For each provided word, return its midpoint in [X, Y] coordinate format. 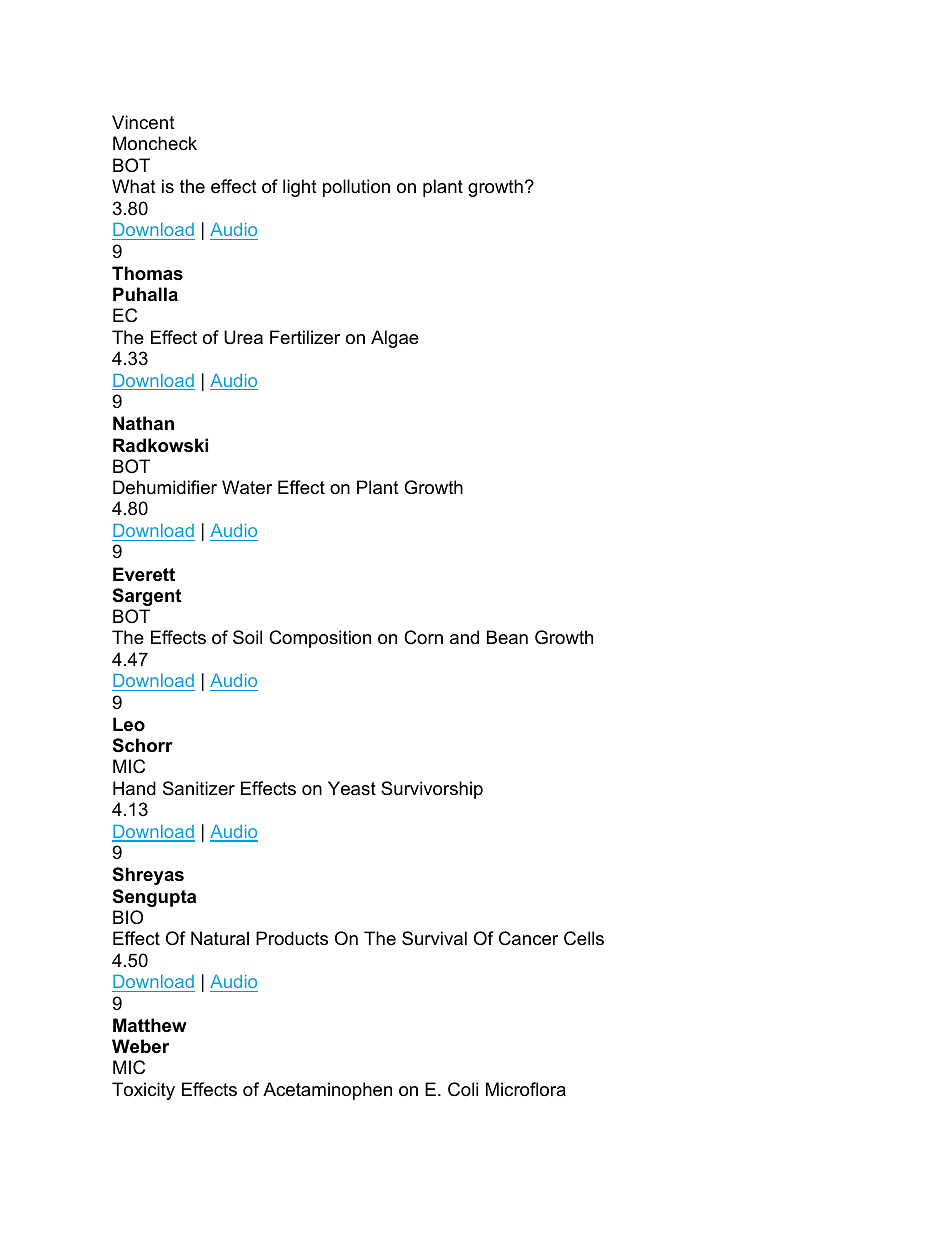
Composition [320, 639]
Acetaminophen [327, 1091]
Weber [140, 1046]
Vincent [143, 122]
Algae [395, 339]
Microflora [526, 1089]
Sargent [147, 597]
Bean [507, 637]
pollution [356, 188]
